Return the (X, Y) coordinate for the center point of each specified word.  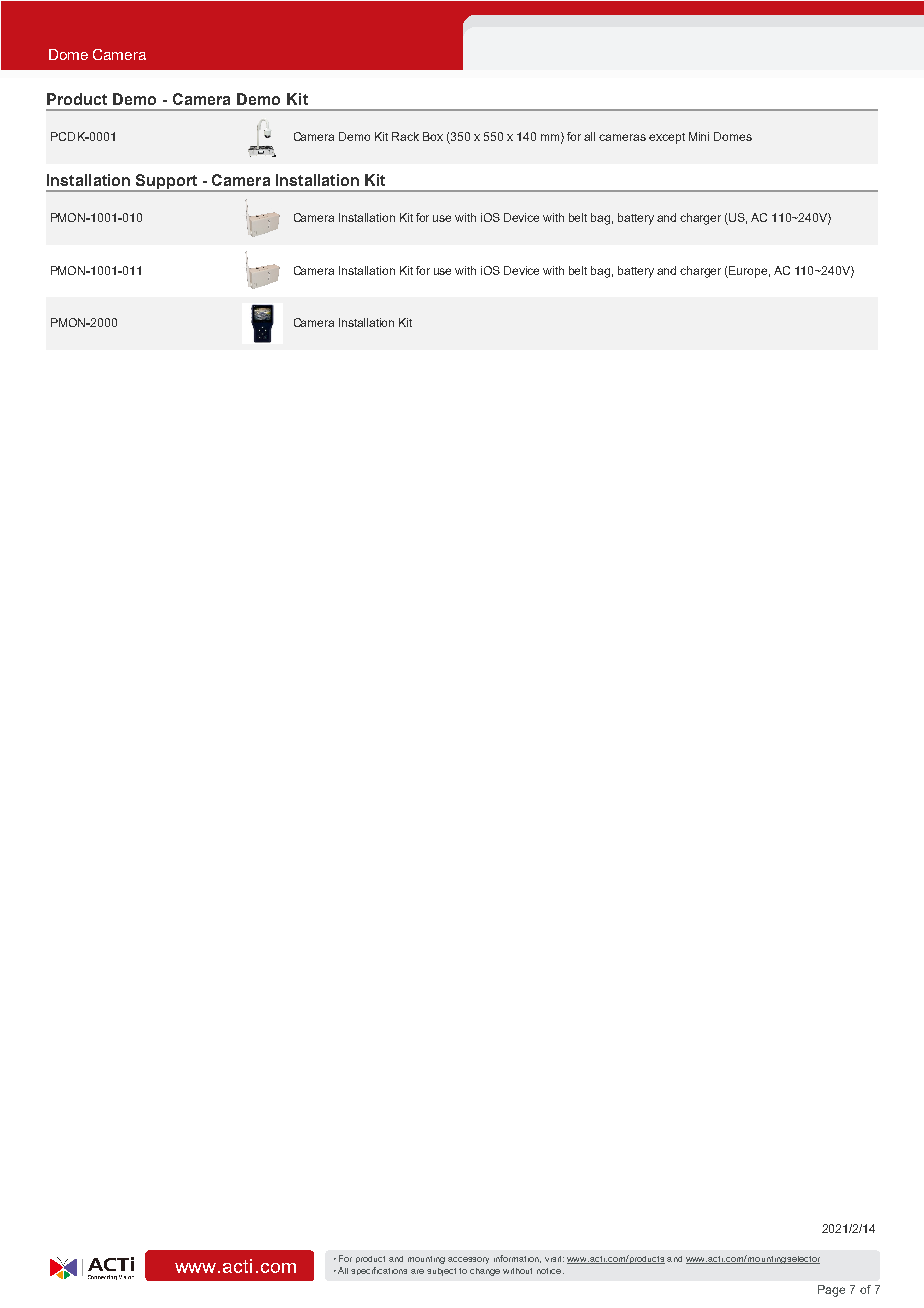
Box (433, 136)
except (667, 138)
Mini (699, 136)
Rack (405, 136)
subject (441, 1272)
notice (550, 1271)
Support (166, 183)
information (517, 1259)
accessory (468, 1260)
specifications (379, 1271)
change (485, 1272)
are (417, 1271)
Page (831, 1291)
